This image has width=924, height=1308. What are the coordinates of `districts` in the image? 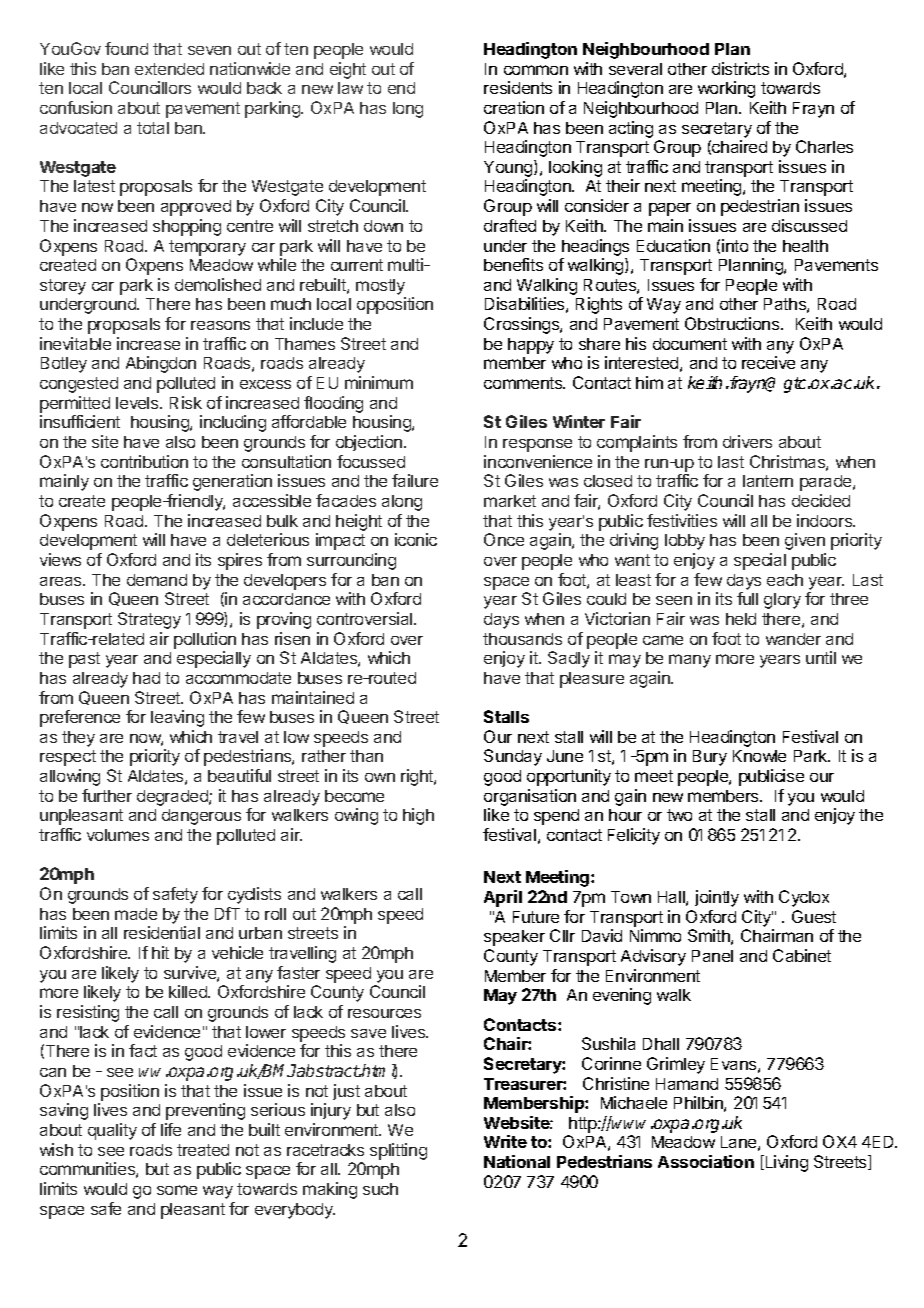 It's located at (740, 68).
